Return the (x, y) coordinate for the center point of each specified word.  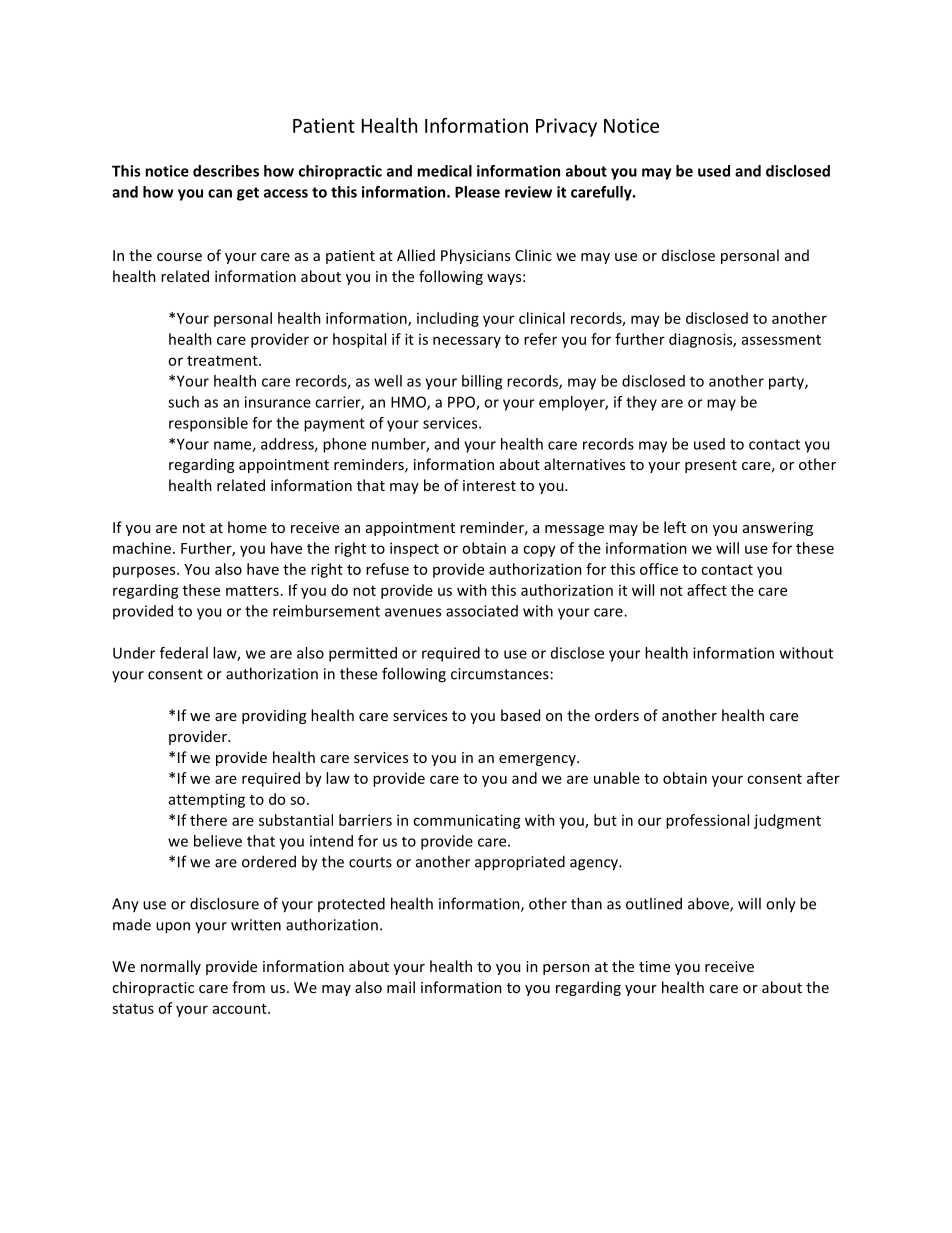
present (711, 466)
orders (617, 715)
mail (401, 987)
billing (482, 382)
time (654, 966)
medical (444, 171)
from (248, 987)
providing (274, 716)
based (520, 715)
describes (226, 171)
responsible (208, 424)
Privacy (566, 127)
